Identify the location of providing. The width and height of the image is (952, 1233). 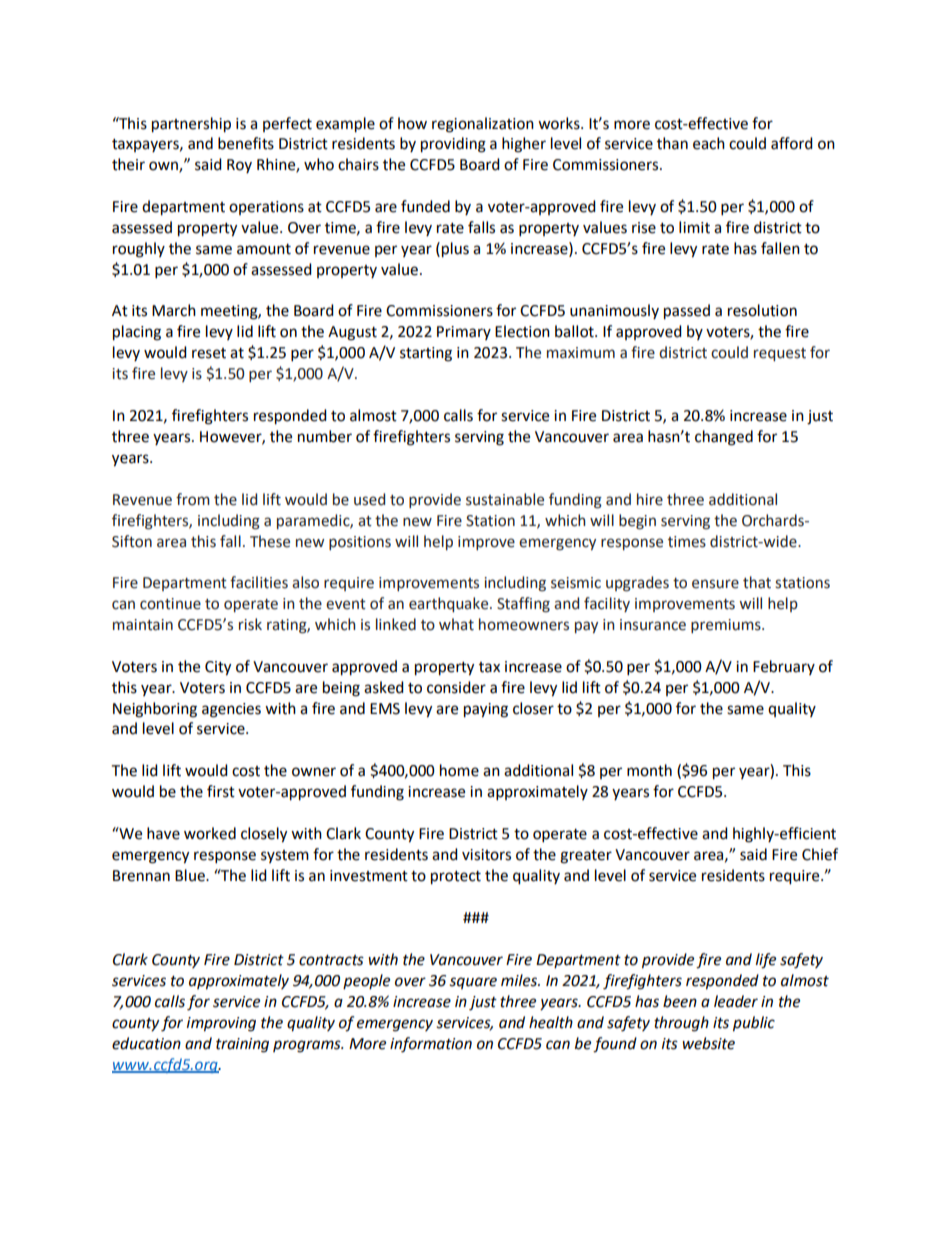
(453, 145).
